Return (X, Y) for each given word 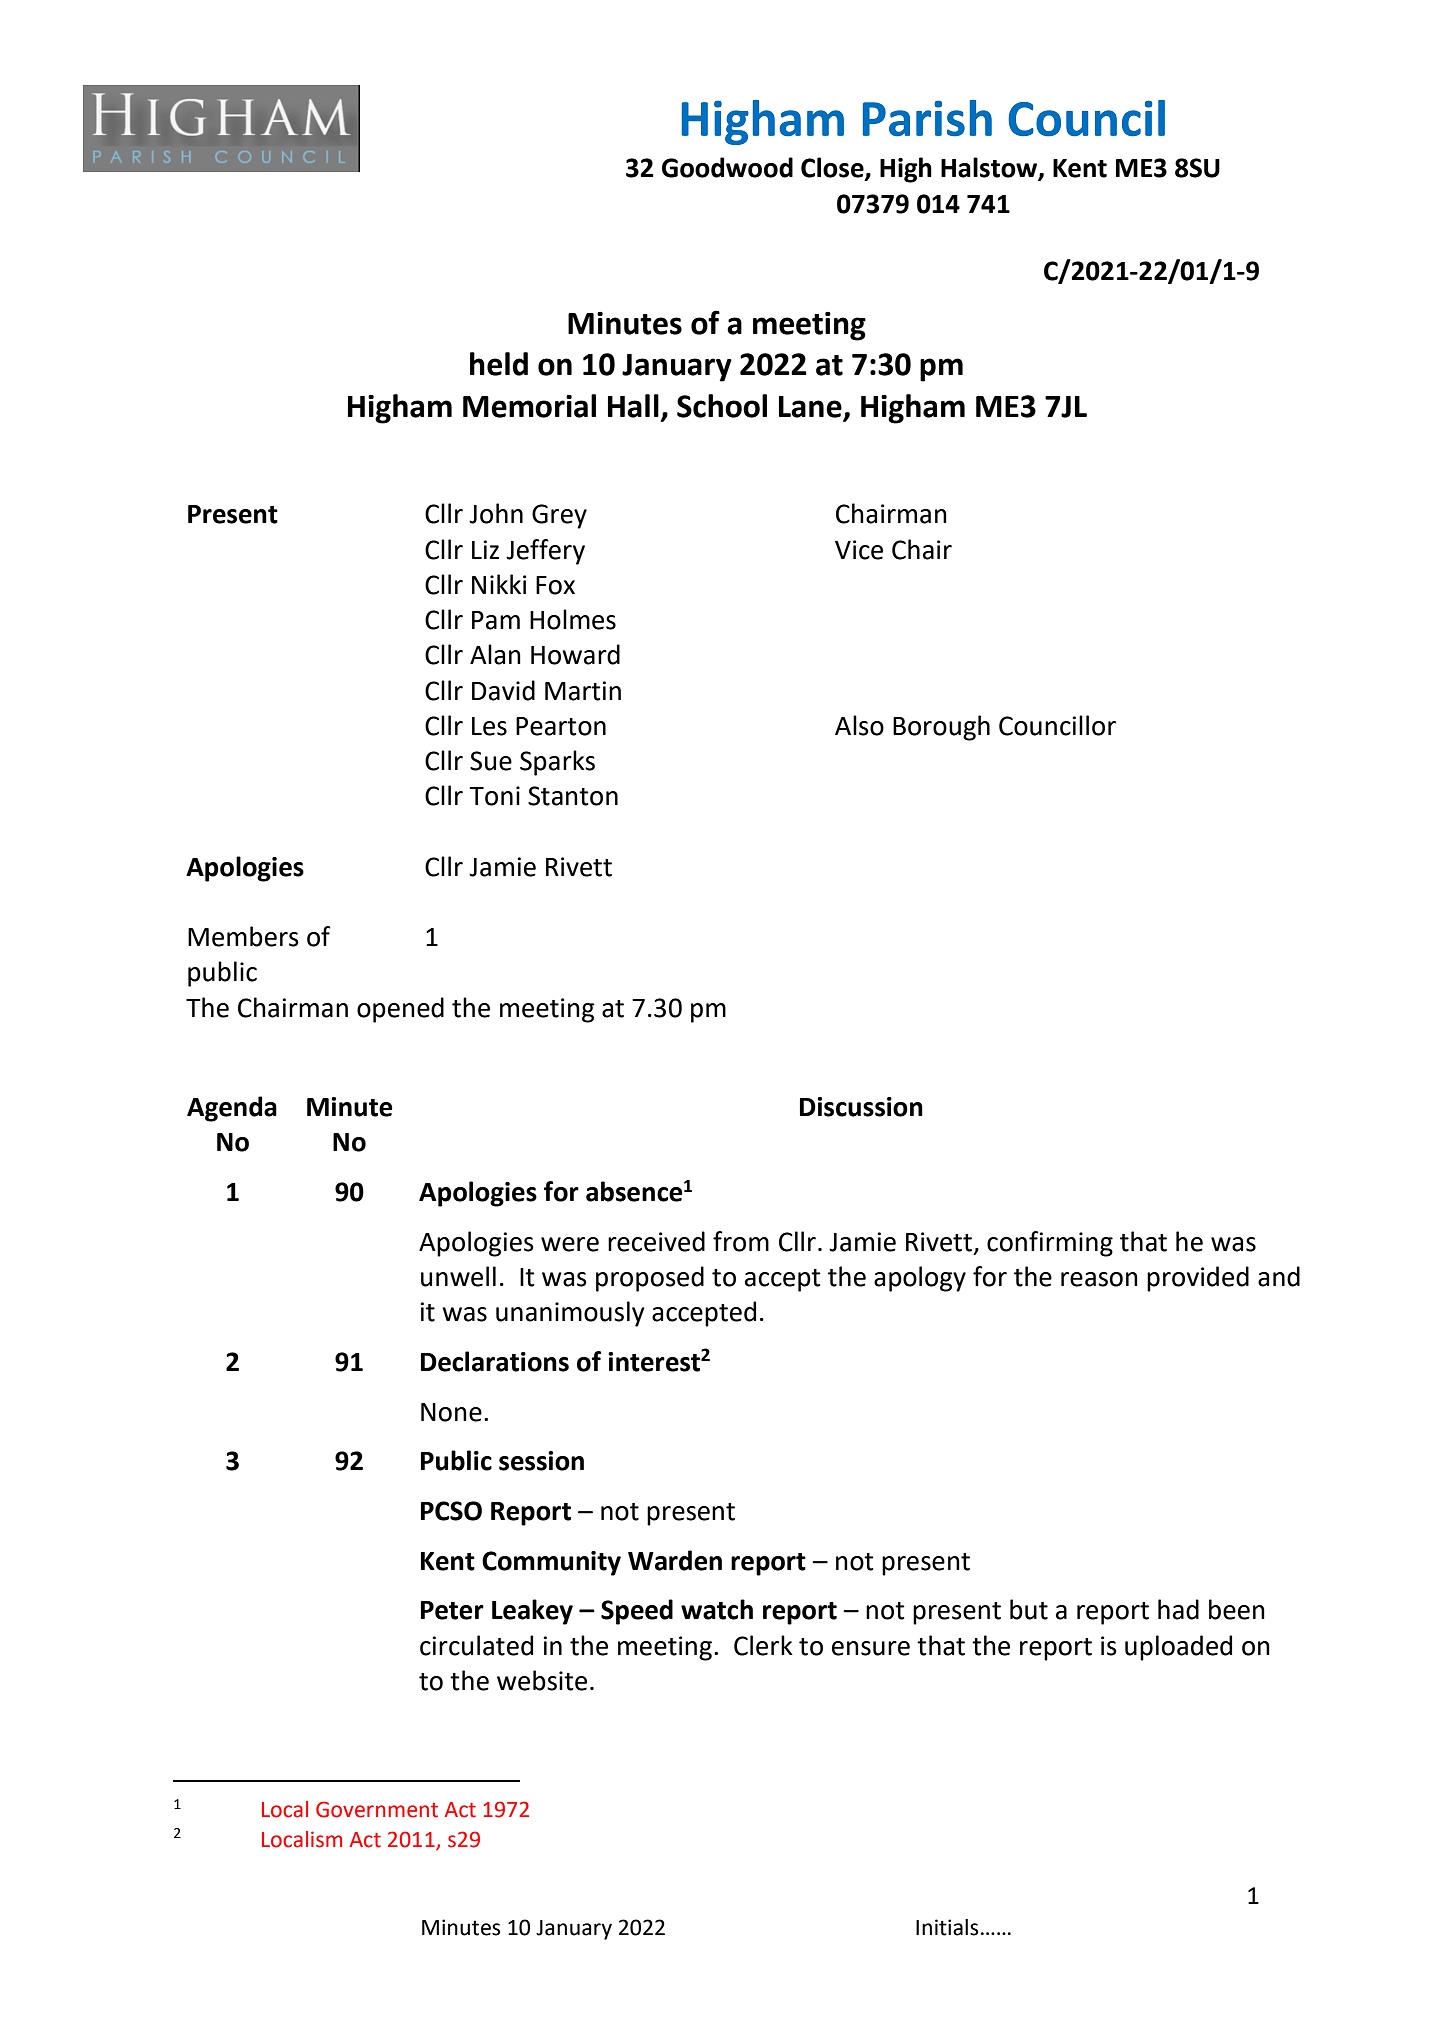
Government (377, 1809)
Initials (947, 1927)
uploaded (1178, 1648)
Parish (927, 118)
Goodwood (727, 167)
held (499, 364)
